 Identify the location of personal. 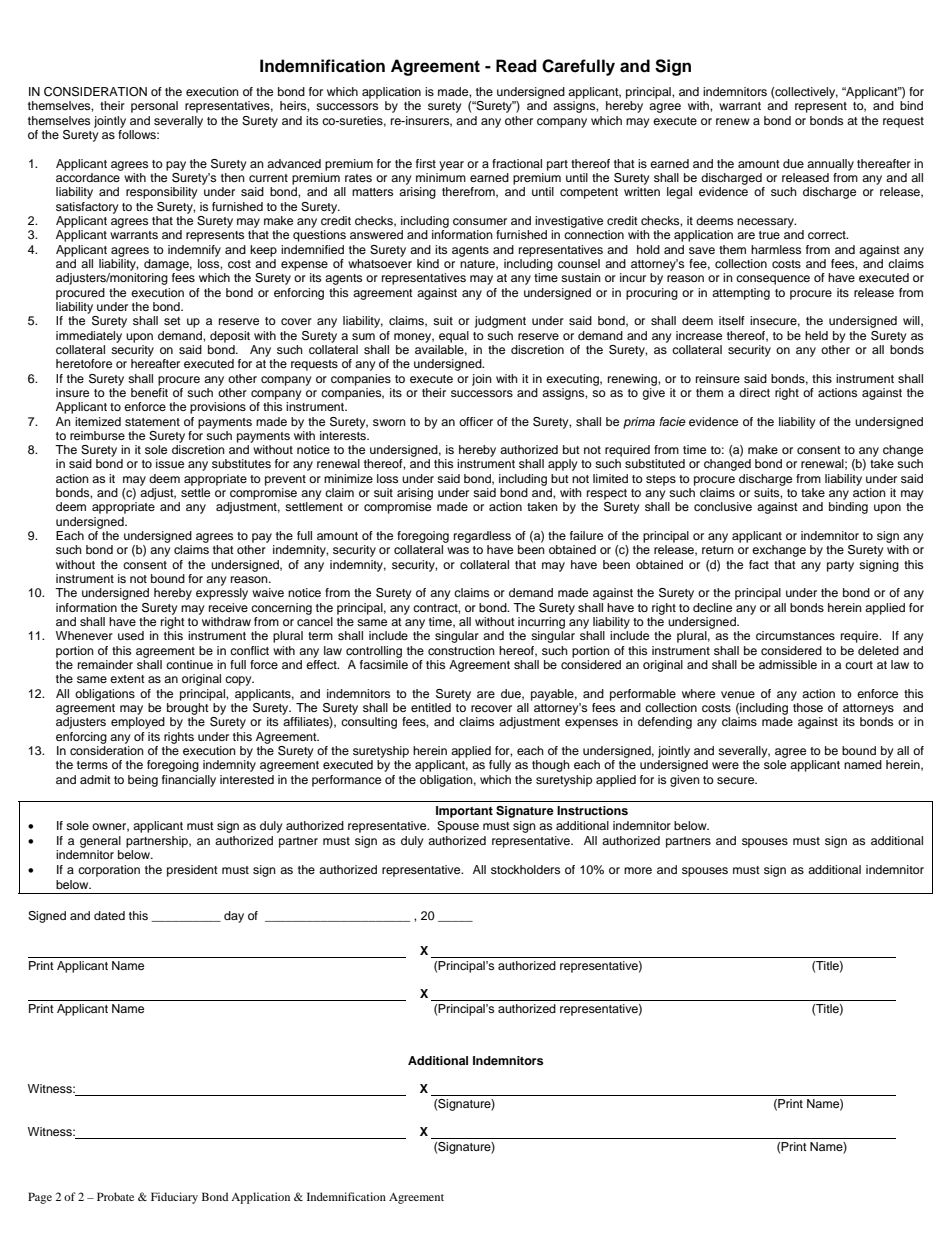
(154, 107).
